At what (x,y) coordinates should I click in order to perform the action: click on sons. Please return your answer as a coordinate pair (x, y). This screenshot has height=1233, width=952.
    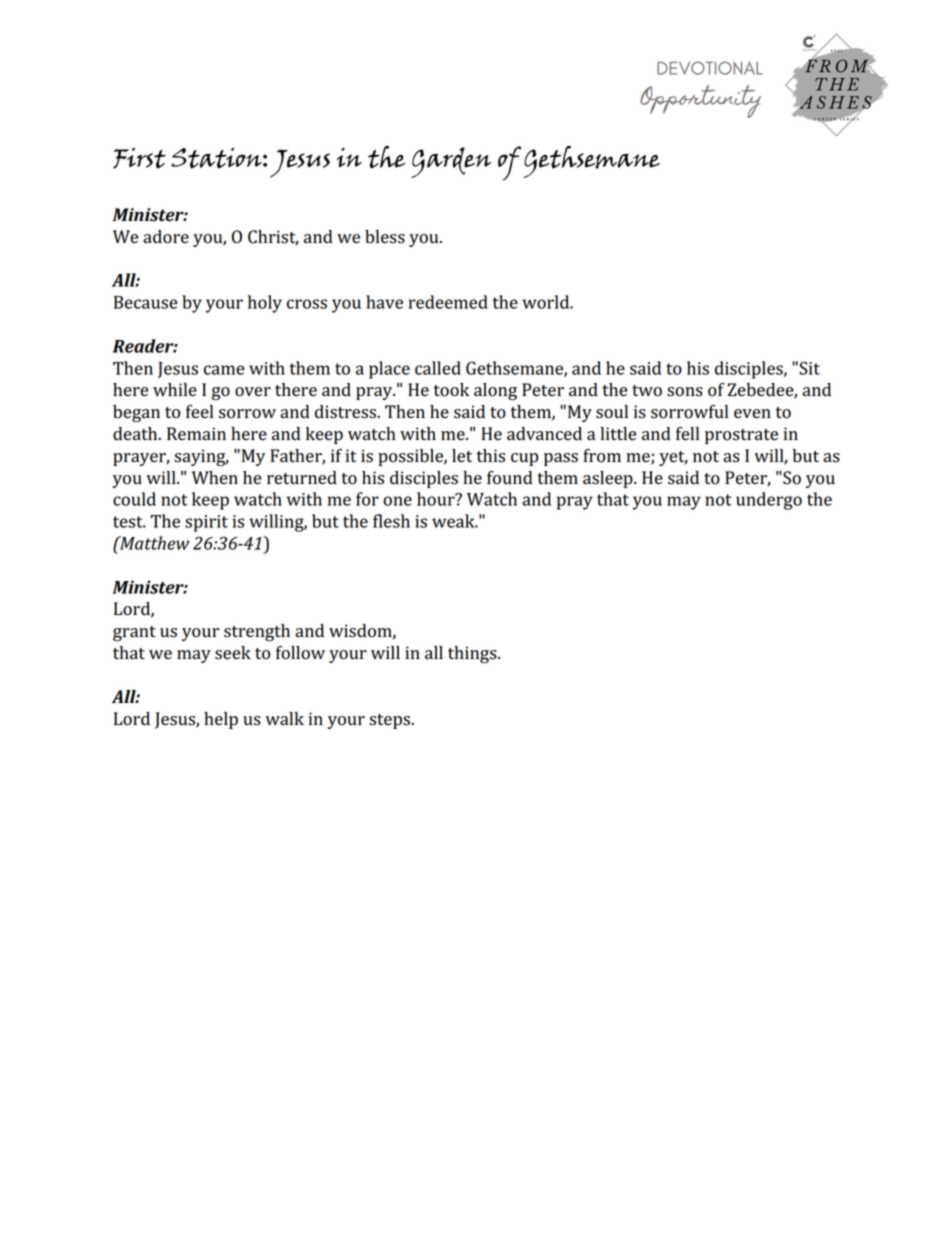
    Looking at the image, I should click on (685, 392).
